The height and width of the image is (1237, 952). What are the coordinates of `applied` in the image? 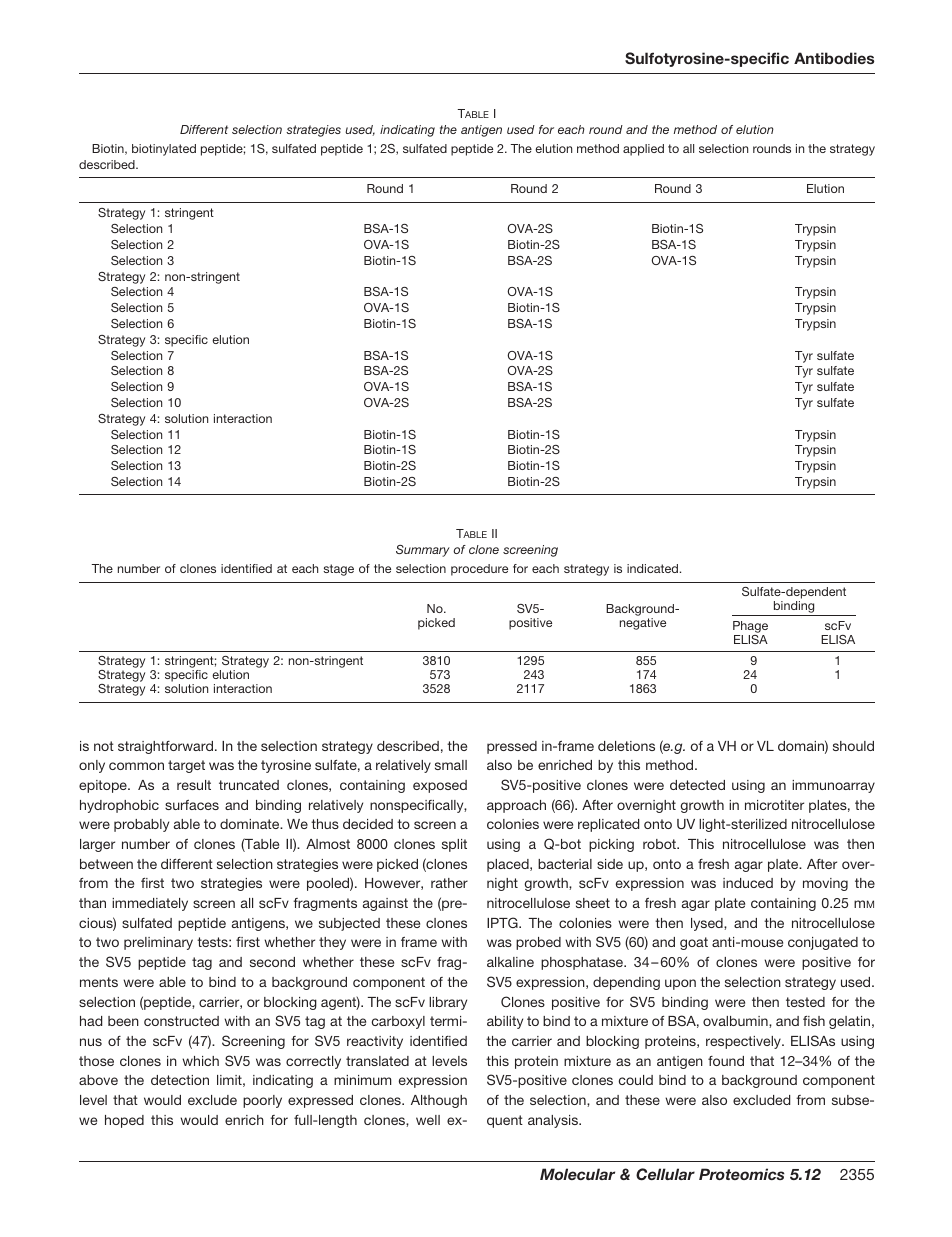 It's located at (643, 150).
